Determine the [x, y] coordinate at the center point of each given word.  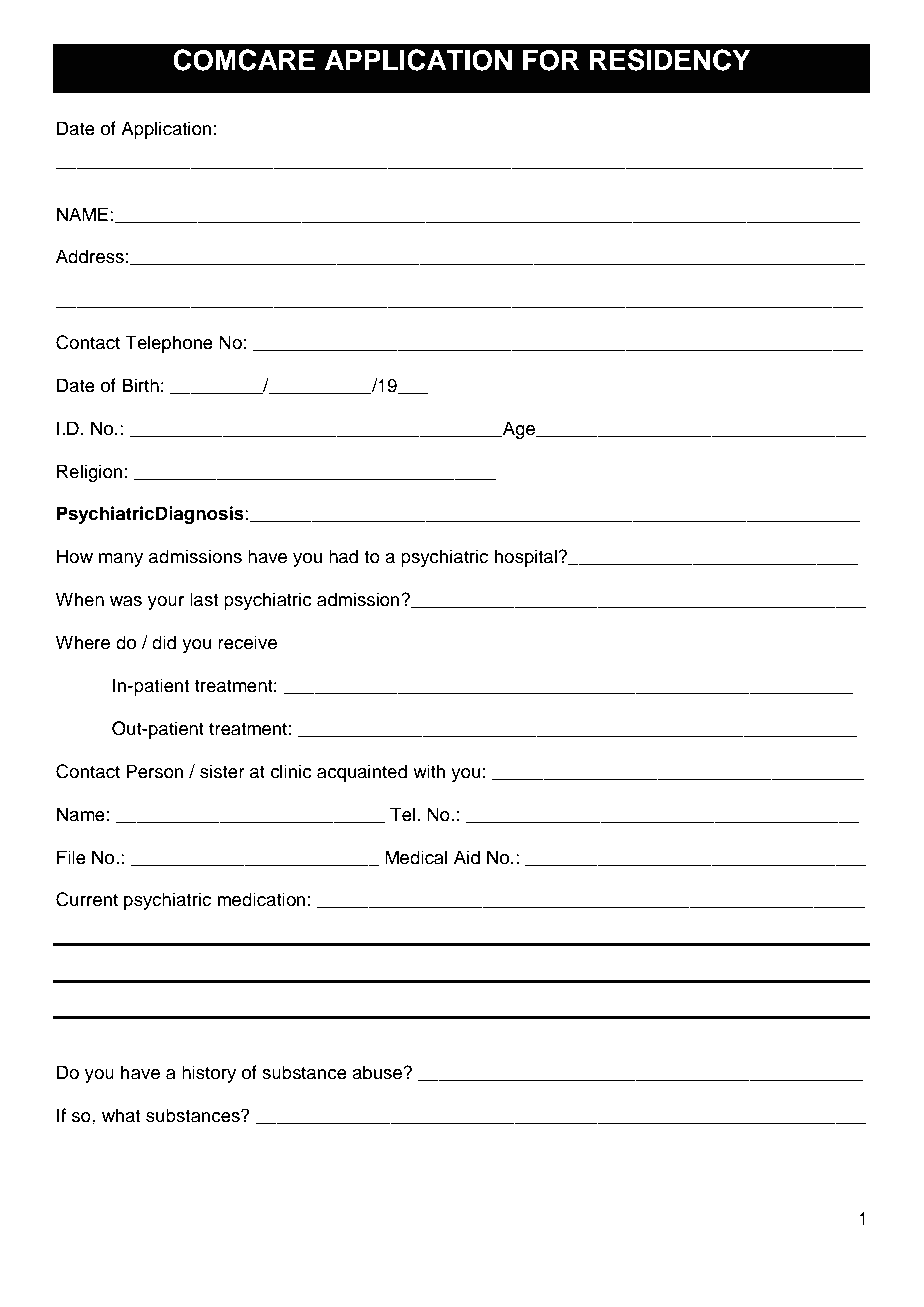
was [126, 601]
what [121, 1115]
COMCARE [244, 60]
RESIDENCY [670, 60]
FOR [551, 60]
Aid [467, 857]
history [209, 1074]
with [429, 771]
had [343, 556]
